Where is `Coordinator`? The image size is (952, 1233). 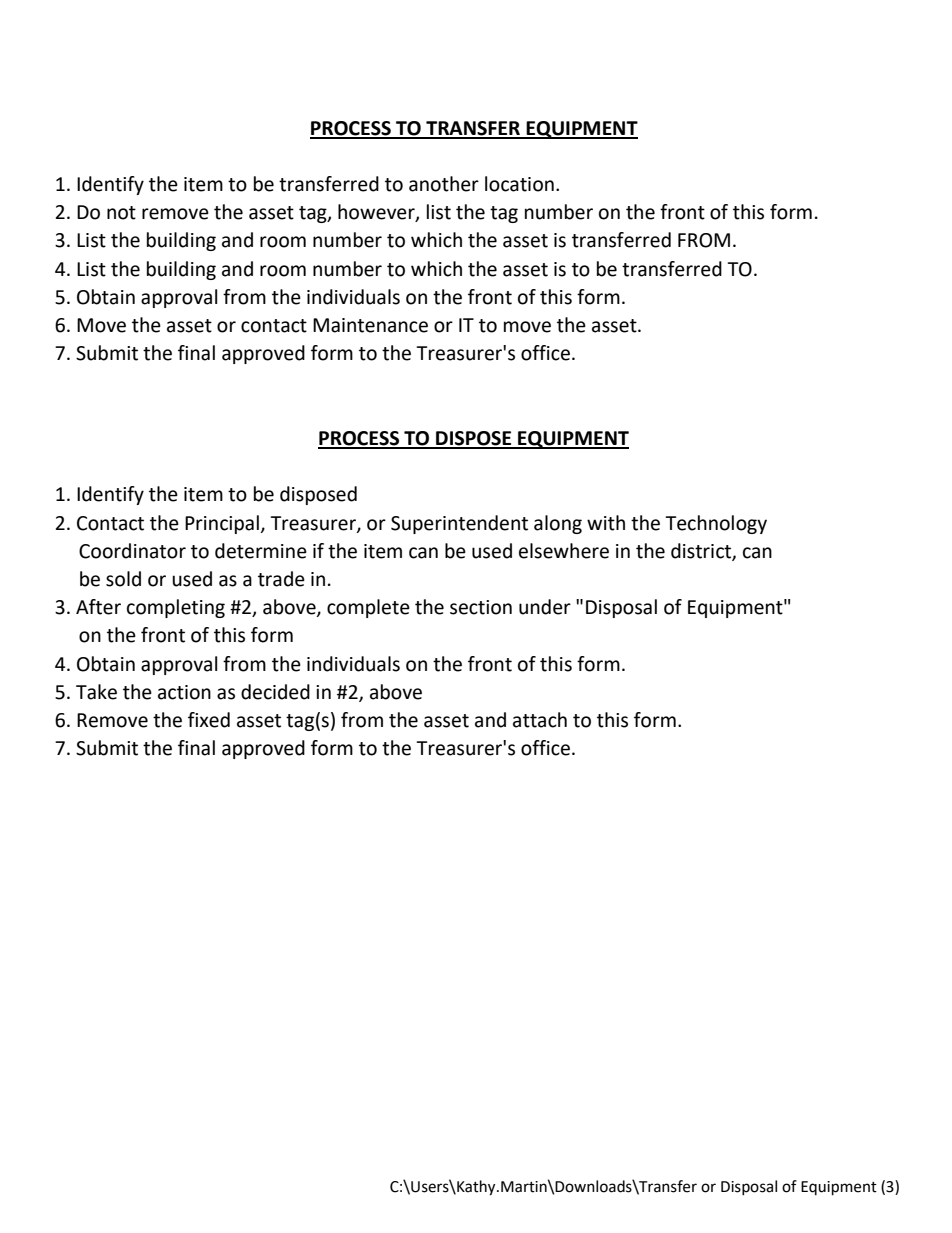 Coordinator is located at coordinates (132, 551).
